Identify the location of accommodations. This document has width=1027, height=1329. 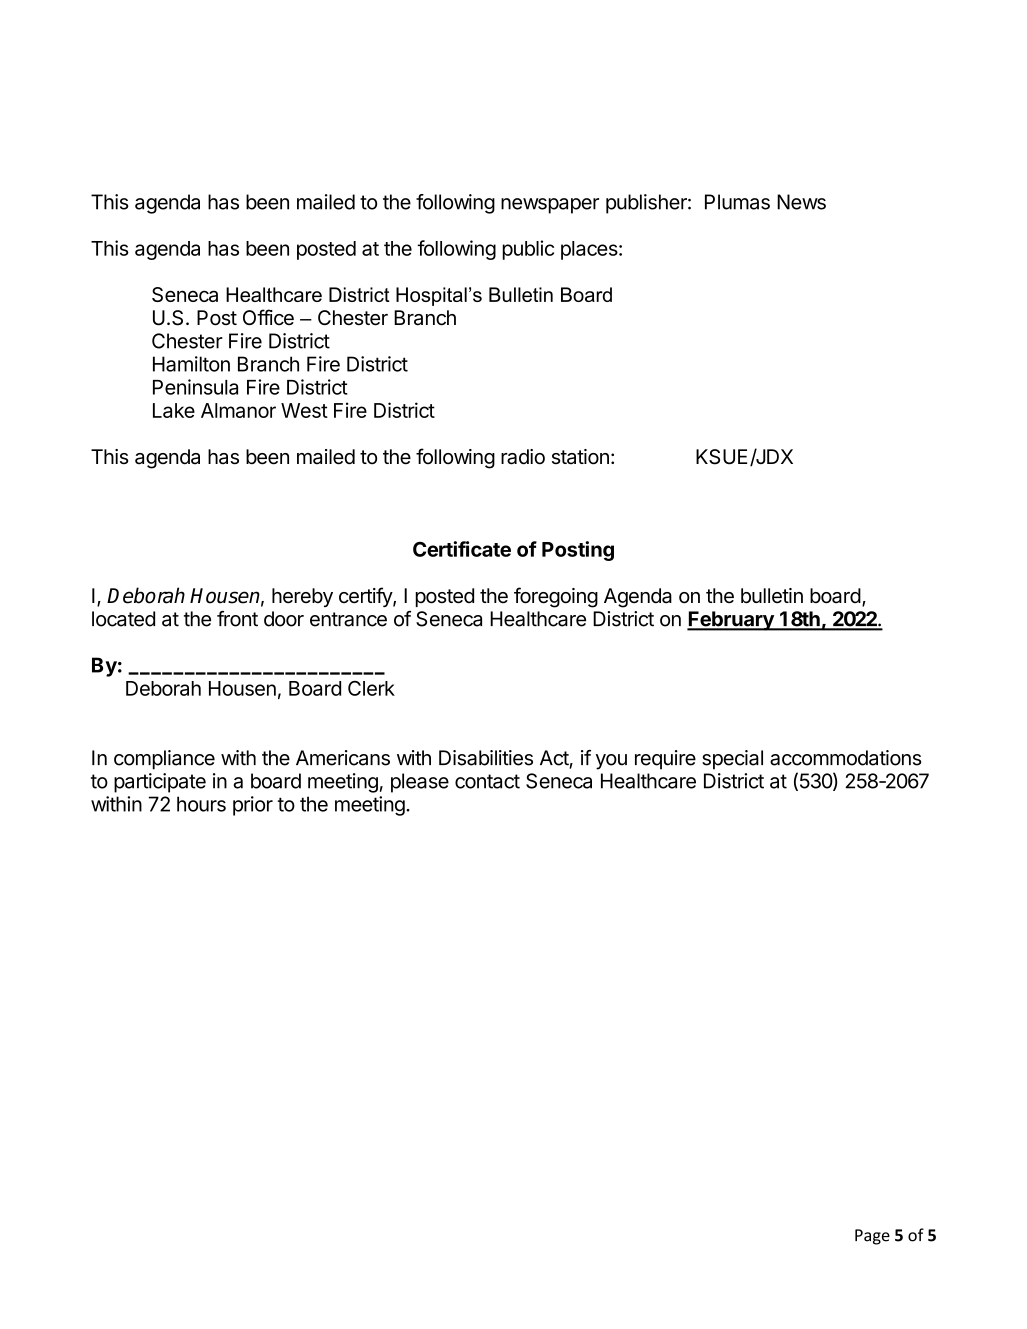
(845, 758).
